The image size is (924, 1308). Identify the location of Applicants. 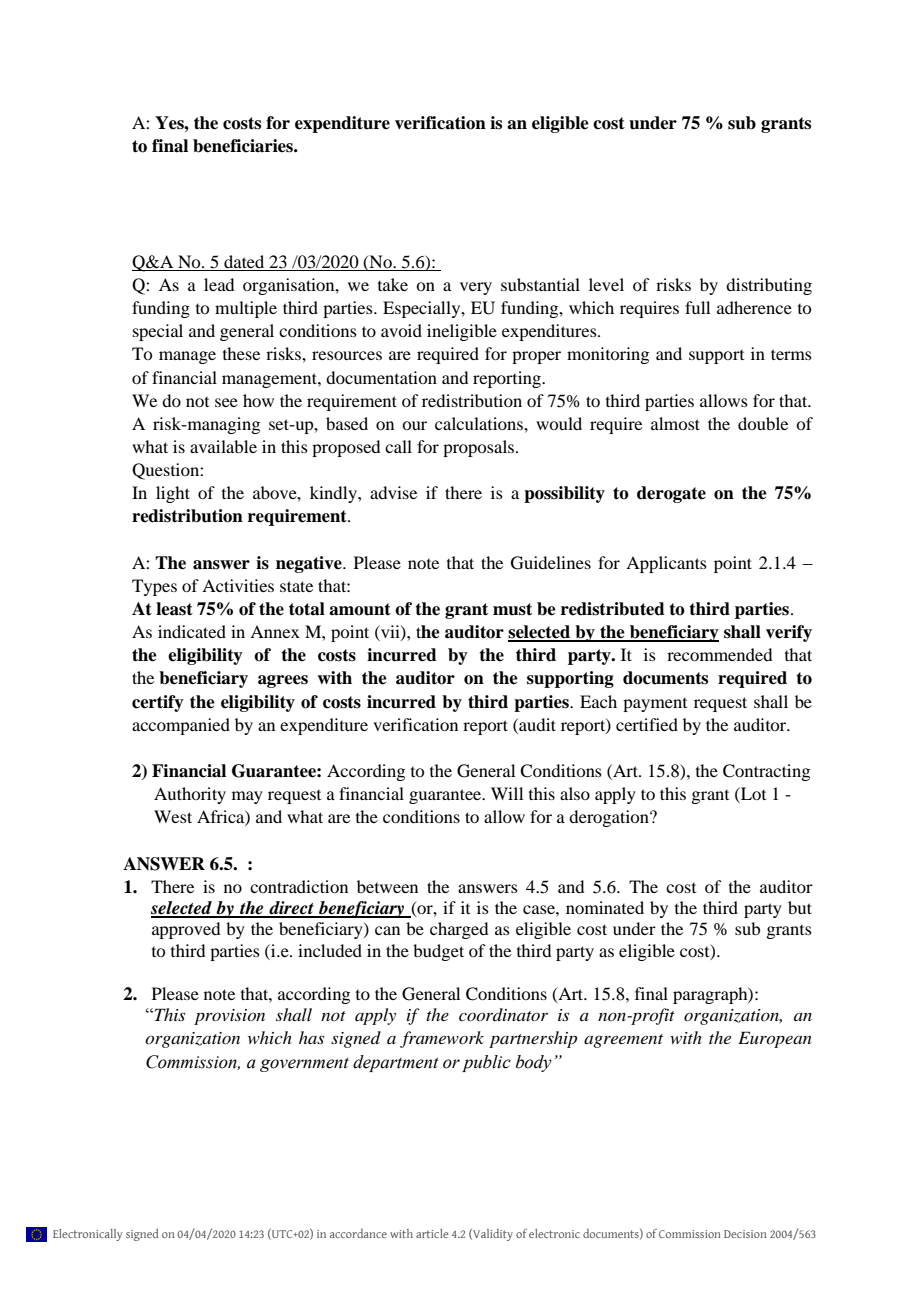
(666, 564).
